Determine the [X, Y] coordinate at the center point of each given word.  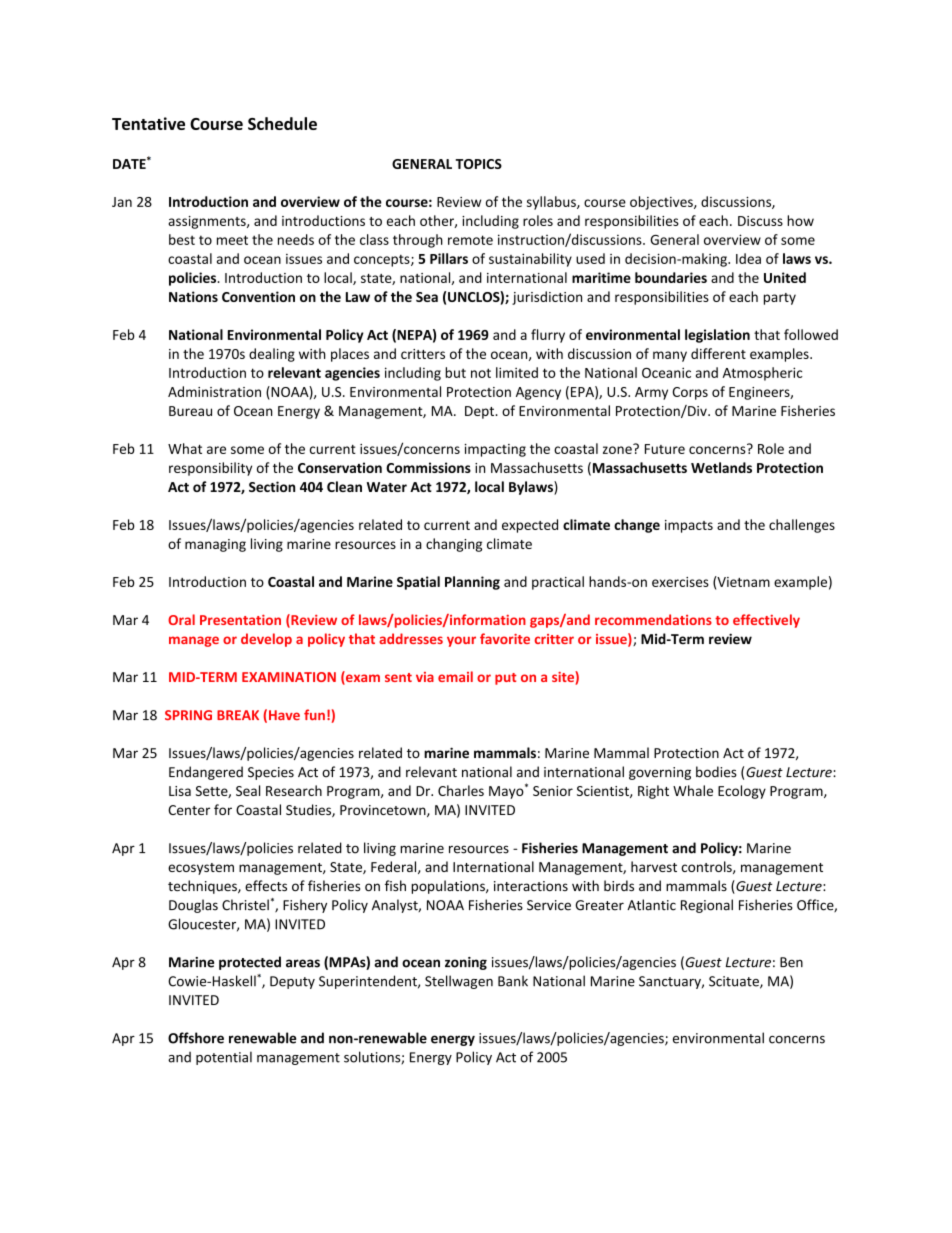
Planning [472, 583]
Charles [461, 790]
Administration [214, 391]
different [718, 353]
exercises [680, 582]
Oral [181, 619]
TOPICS [478, 164]
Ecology [742, 792]
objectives [662, 203]
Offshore [196, 1038]
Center [189, 810]
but [455, 372]
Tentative [148, 123]
